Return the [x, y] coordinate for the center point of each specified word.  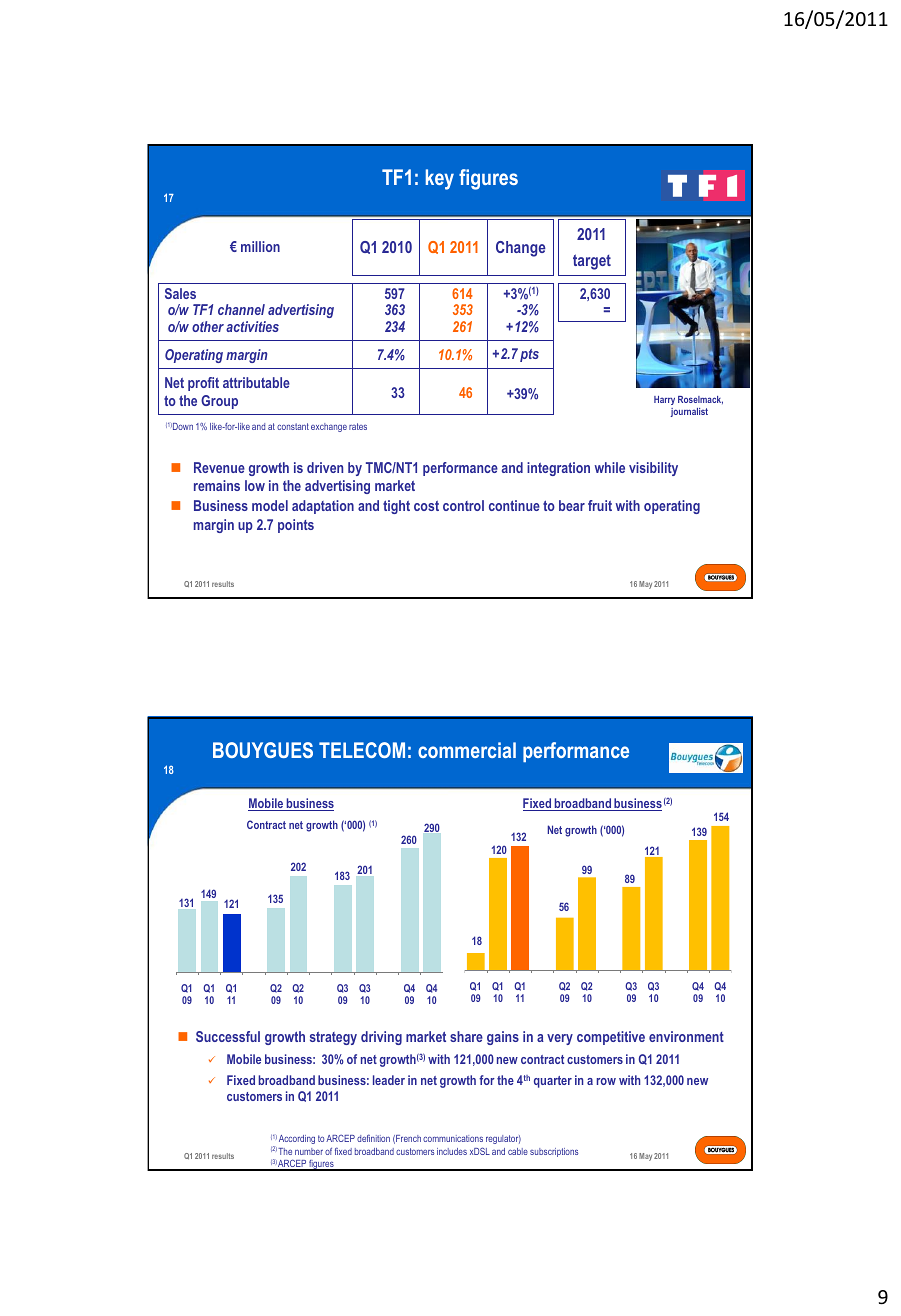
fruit [600, 505]
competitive [611, 1038]
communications [453, 1138]
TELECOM [362, 750]
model [270, 505]
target [592, 262]
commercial [467, 750]
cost [426, 506]
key [440, 179]
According [297, 1139]
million [260, 246]
